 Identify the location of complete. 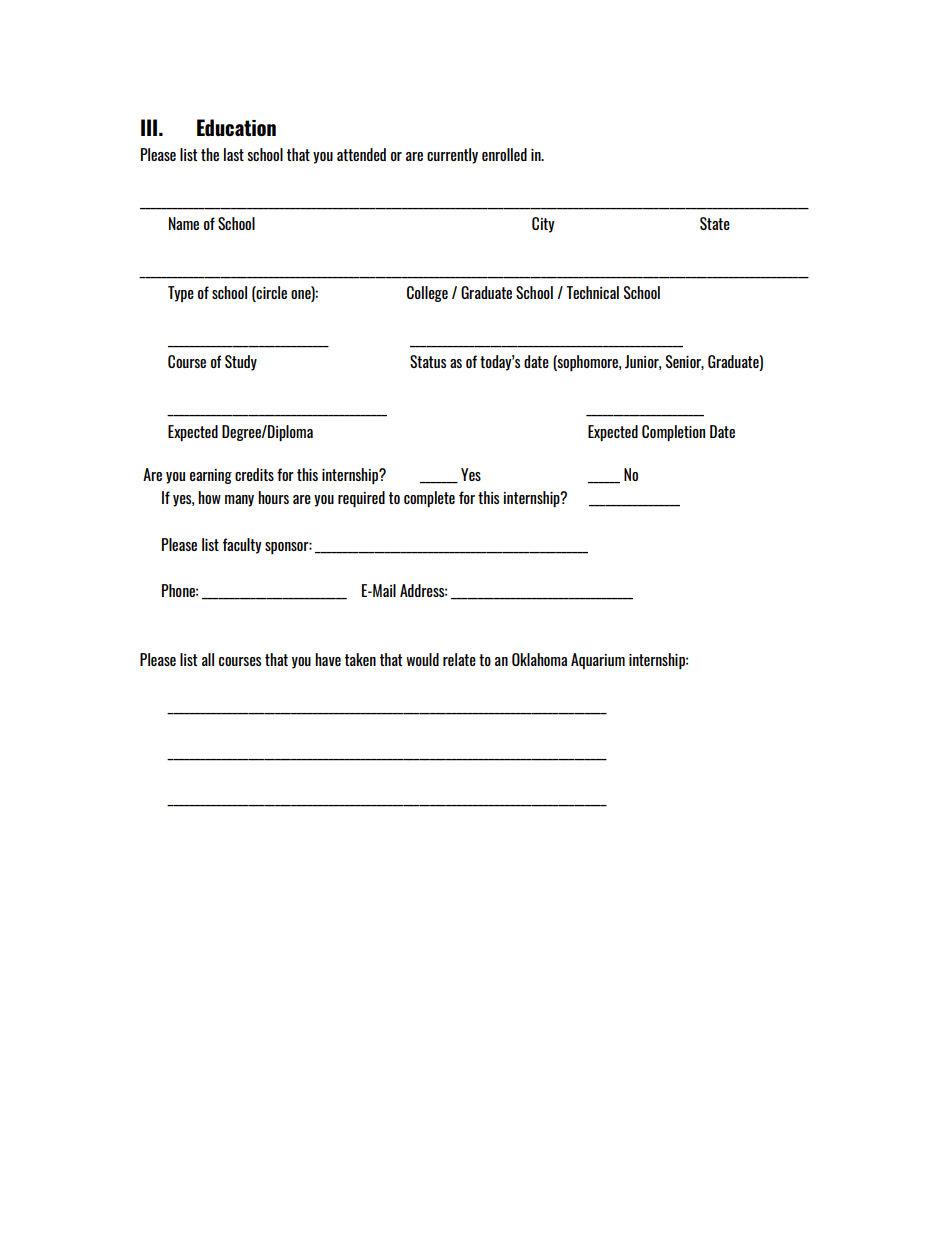
(429, 499).
